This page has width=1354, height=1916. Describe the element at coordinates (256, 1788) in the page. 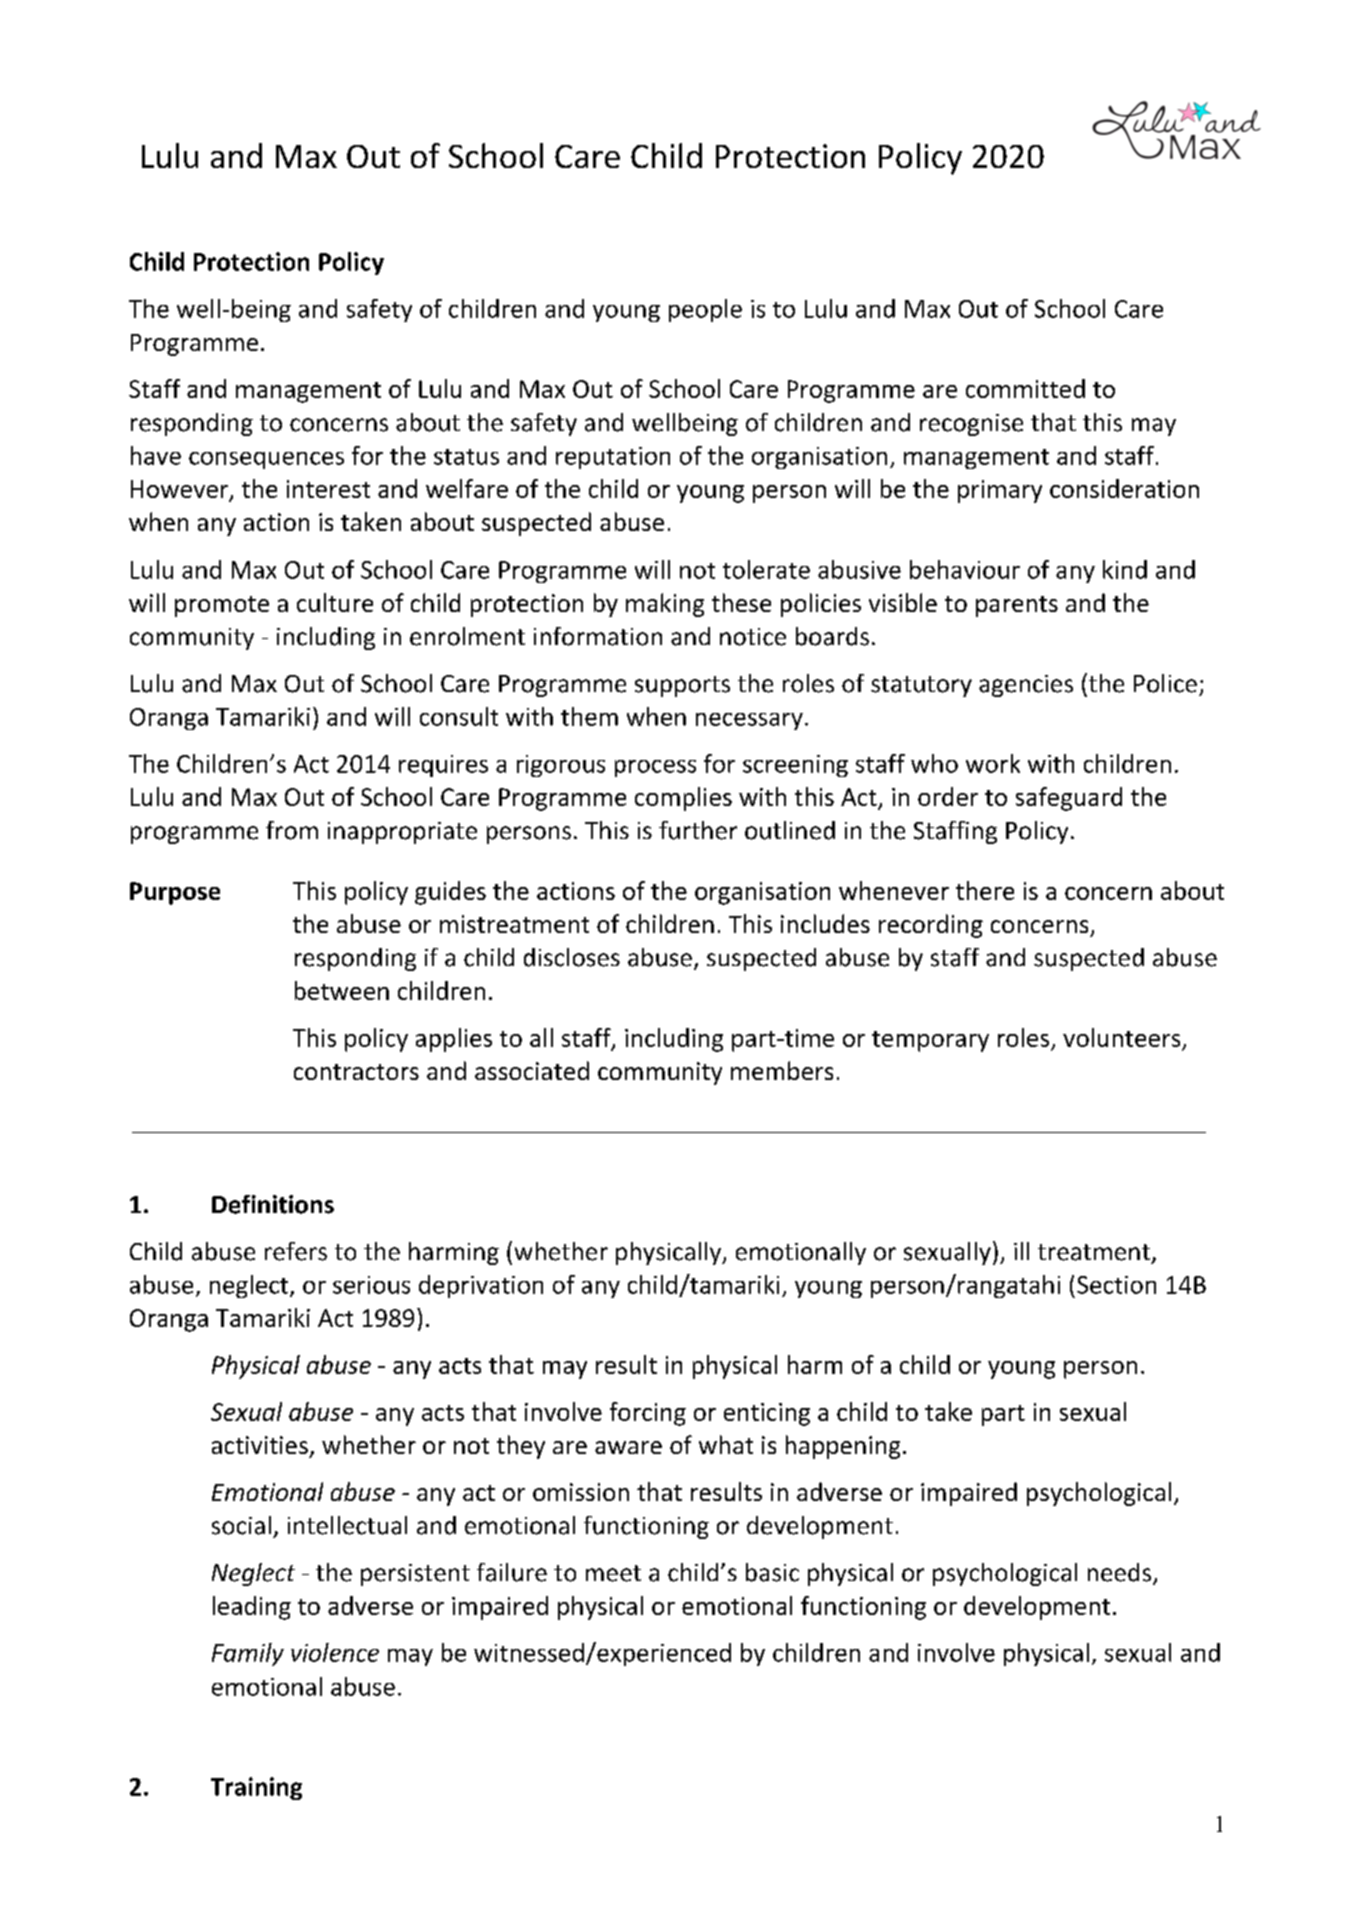

I see `Training` at that location.
